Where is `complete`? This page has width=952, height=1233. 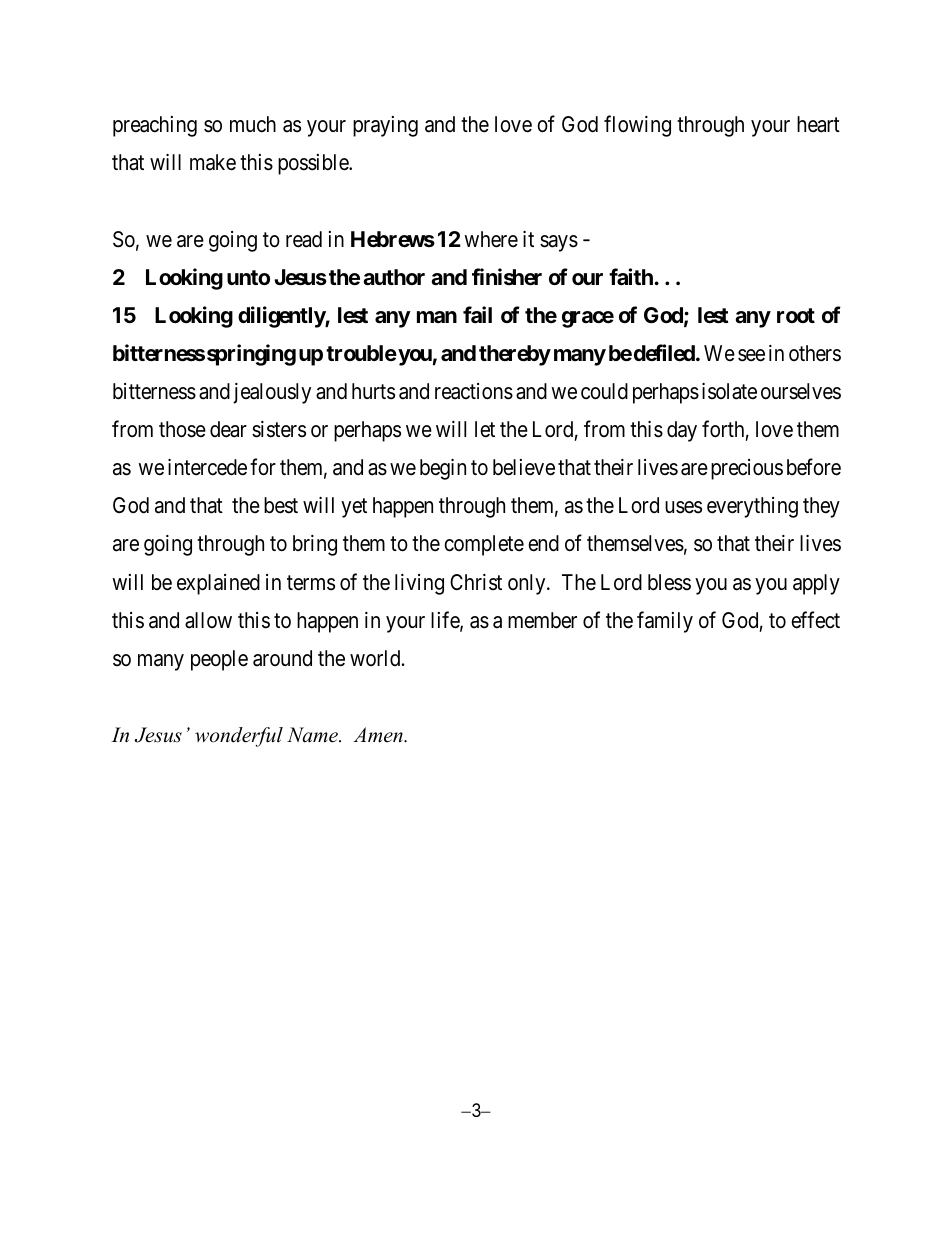
complete is located at coordinates (484, 545).
